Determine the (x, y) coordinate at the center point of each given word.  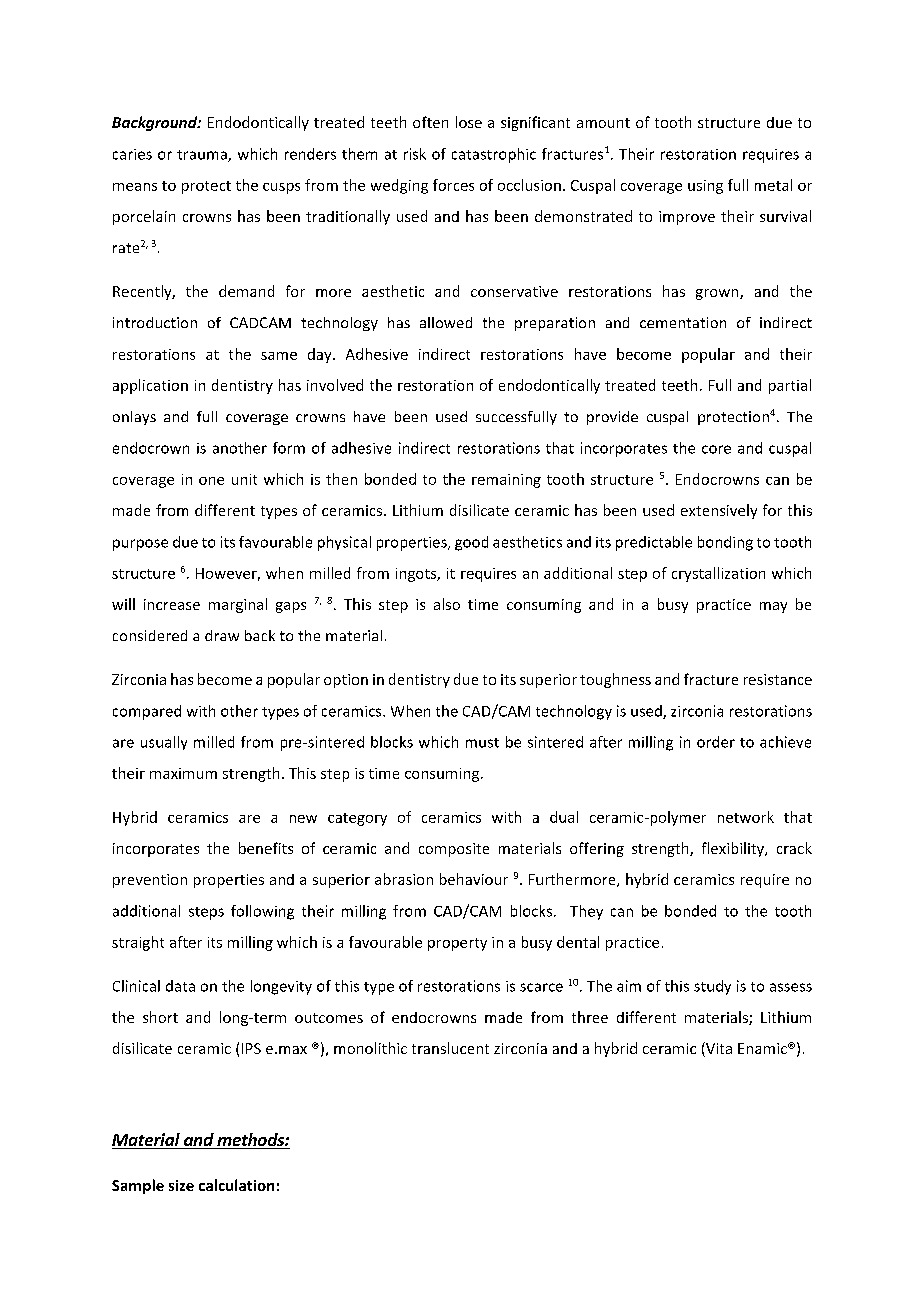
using (705, 187)
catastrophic (494, 155)
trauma (203, 156)
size (181, 1185)
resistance (778, 679)
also (447, 604)
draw (222, 635)
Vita (718, 1049)
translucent (450, 1048)
